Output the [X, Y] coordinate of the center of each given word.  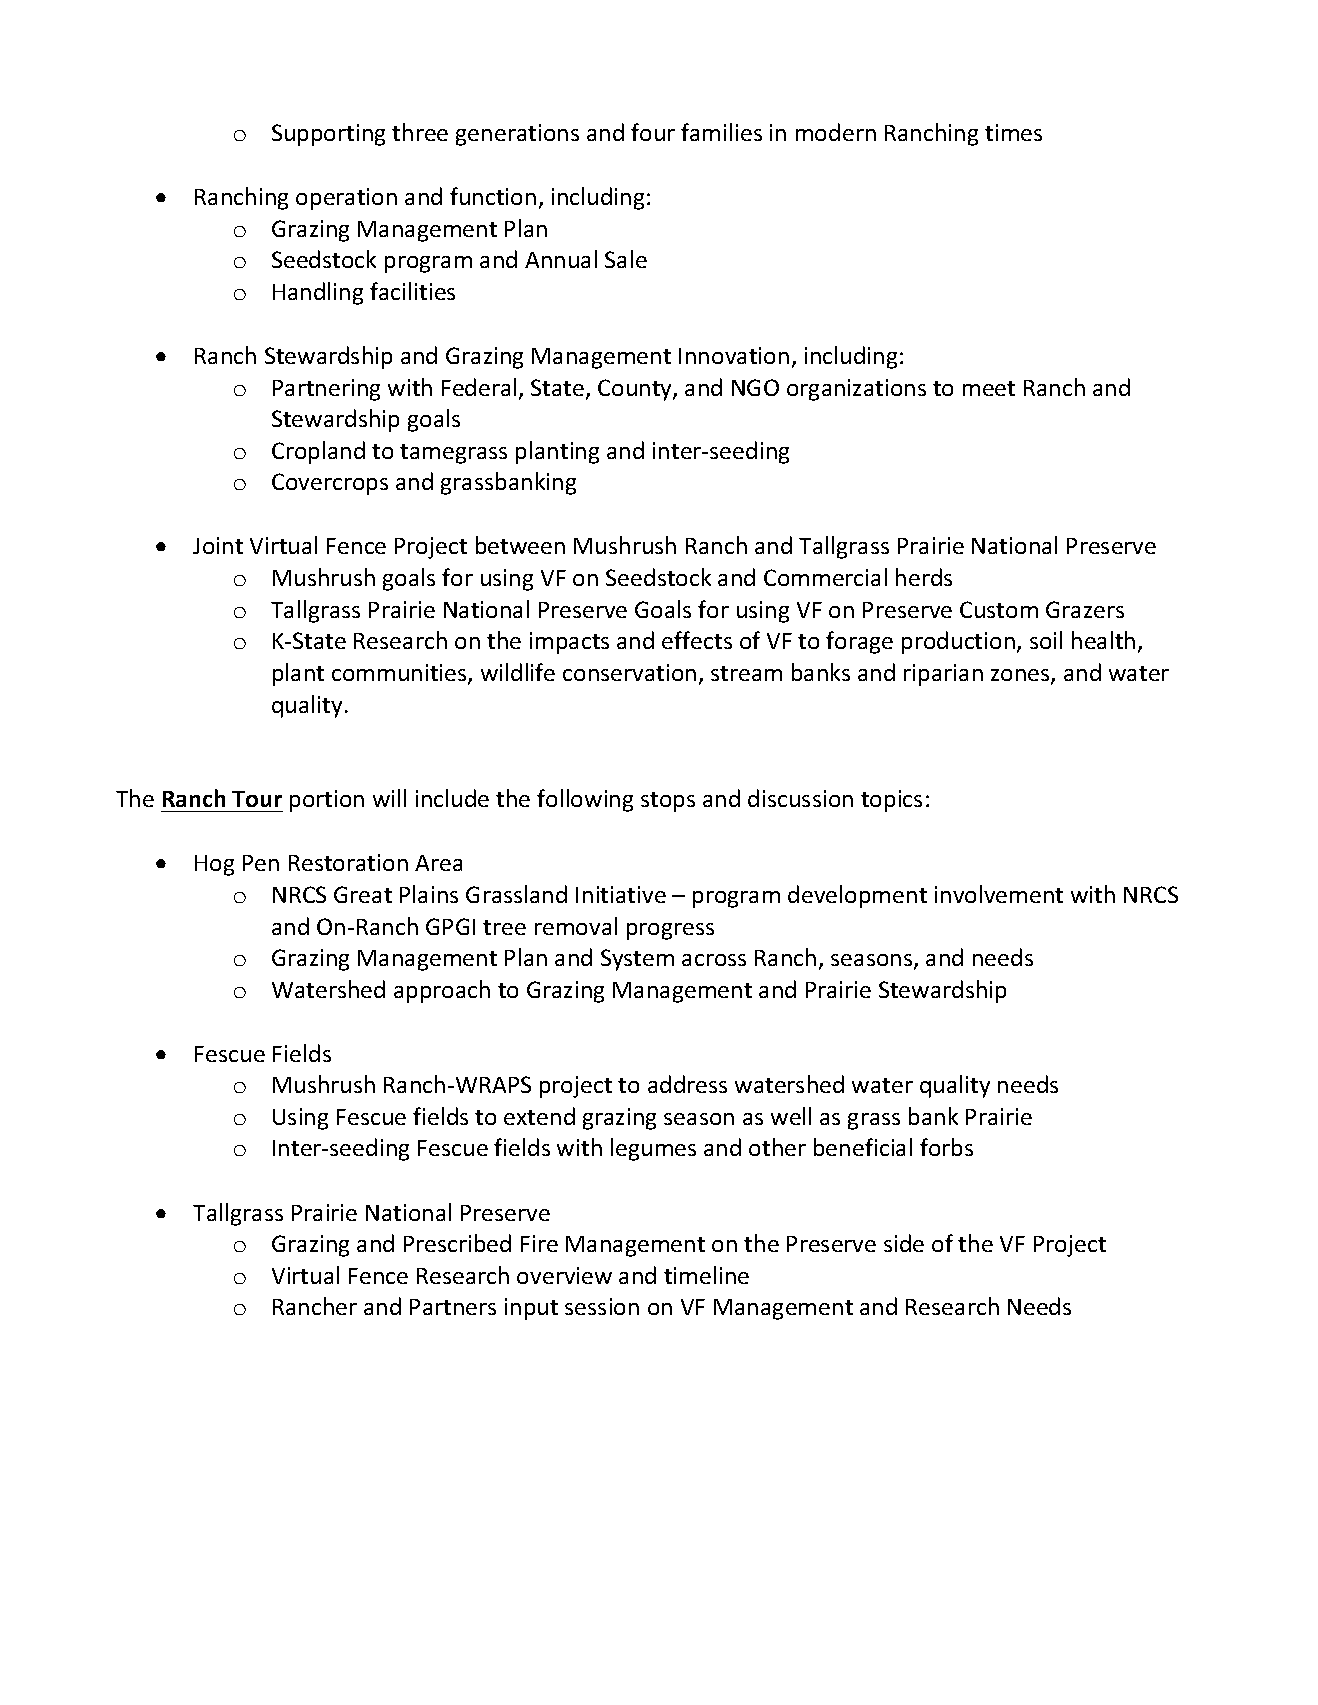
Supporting [328, 135]
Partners [453, 1307]
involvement [999, 894]
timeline [706, 1275]
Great [363, 894]
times [1013, 132]
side [904, 1243]
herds [924, 577]
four [653, 132]
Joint [218, 545]
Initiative [621, 894]
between [520, 545]
